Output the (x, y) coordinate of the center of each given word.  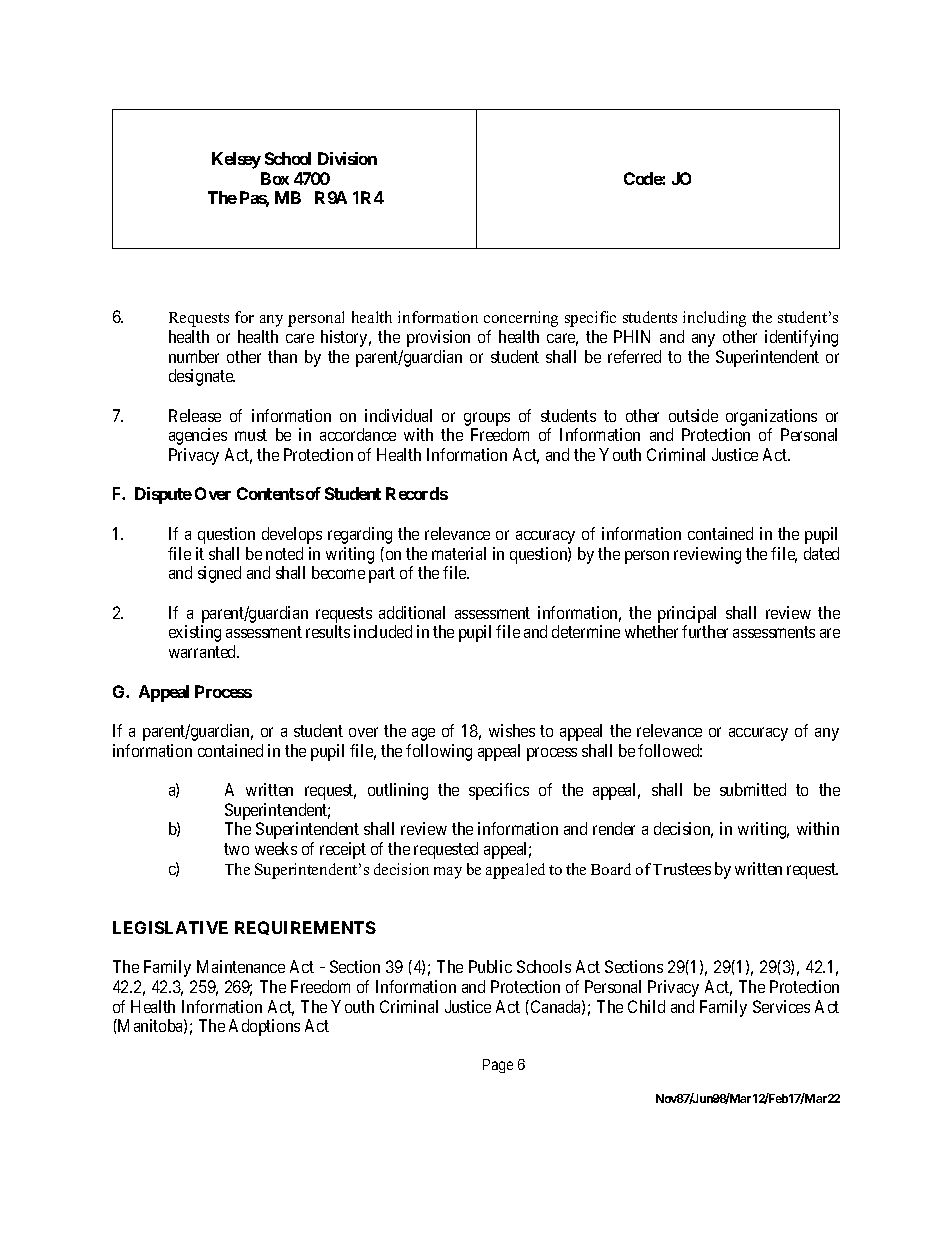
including (714, 319)
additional (412, 612)
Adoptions (264, 1027)
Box (275, 178)
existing (195, 633)
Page (498, 1066)
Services (781, 1006)
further (705, 631)
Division (347, 158)
